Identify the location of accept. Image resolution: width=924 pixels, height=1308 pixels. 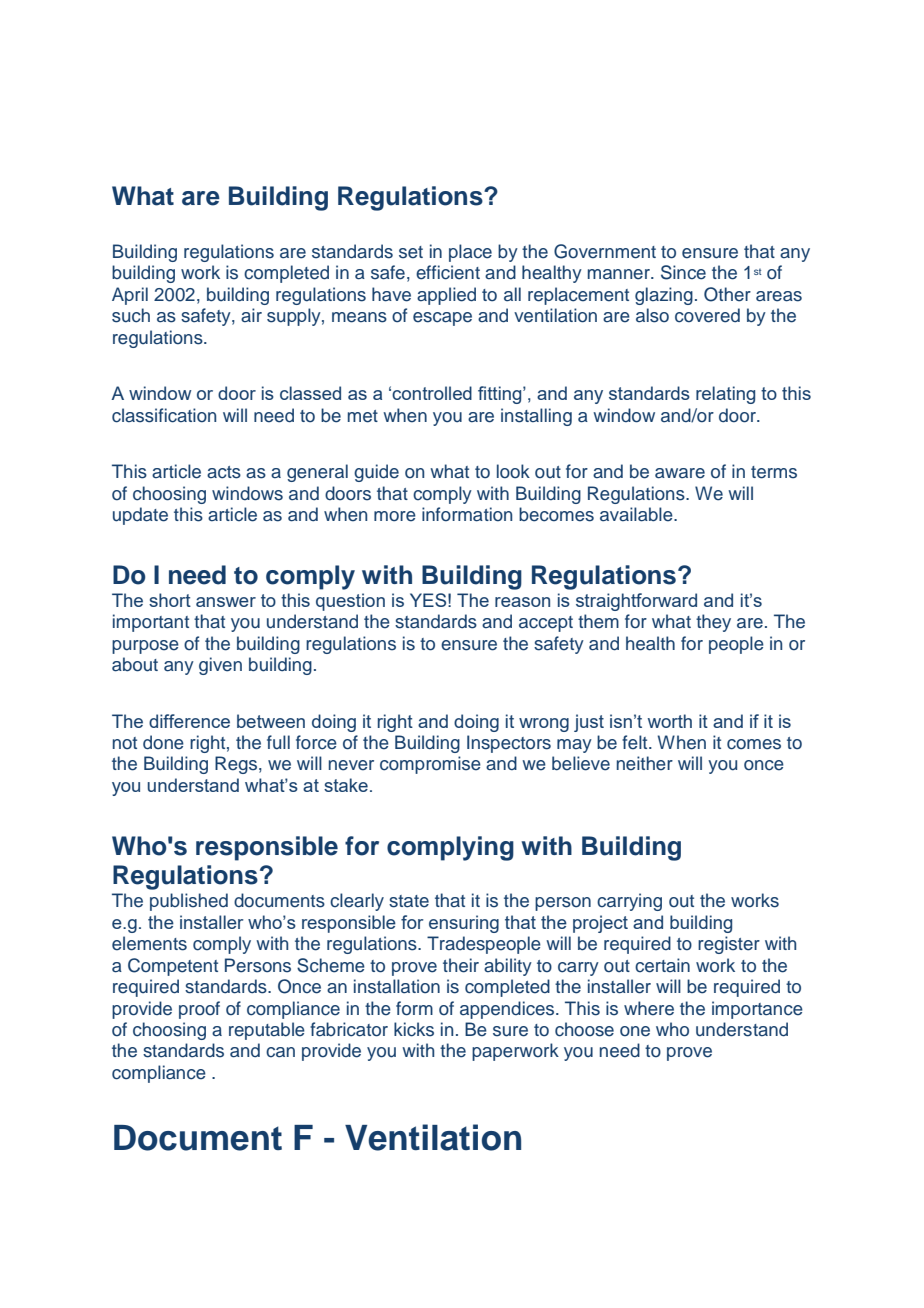
(546, 624).
